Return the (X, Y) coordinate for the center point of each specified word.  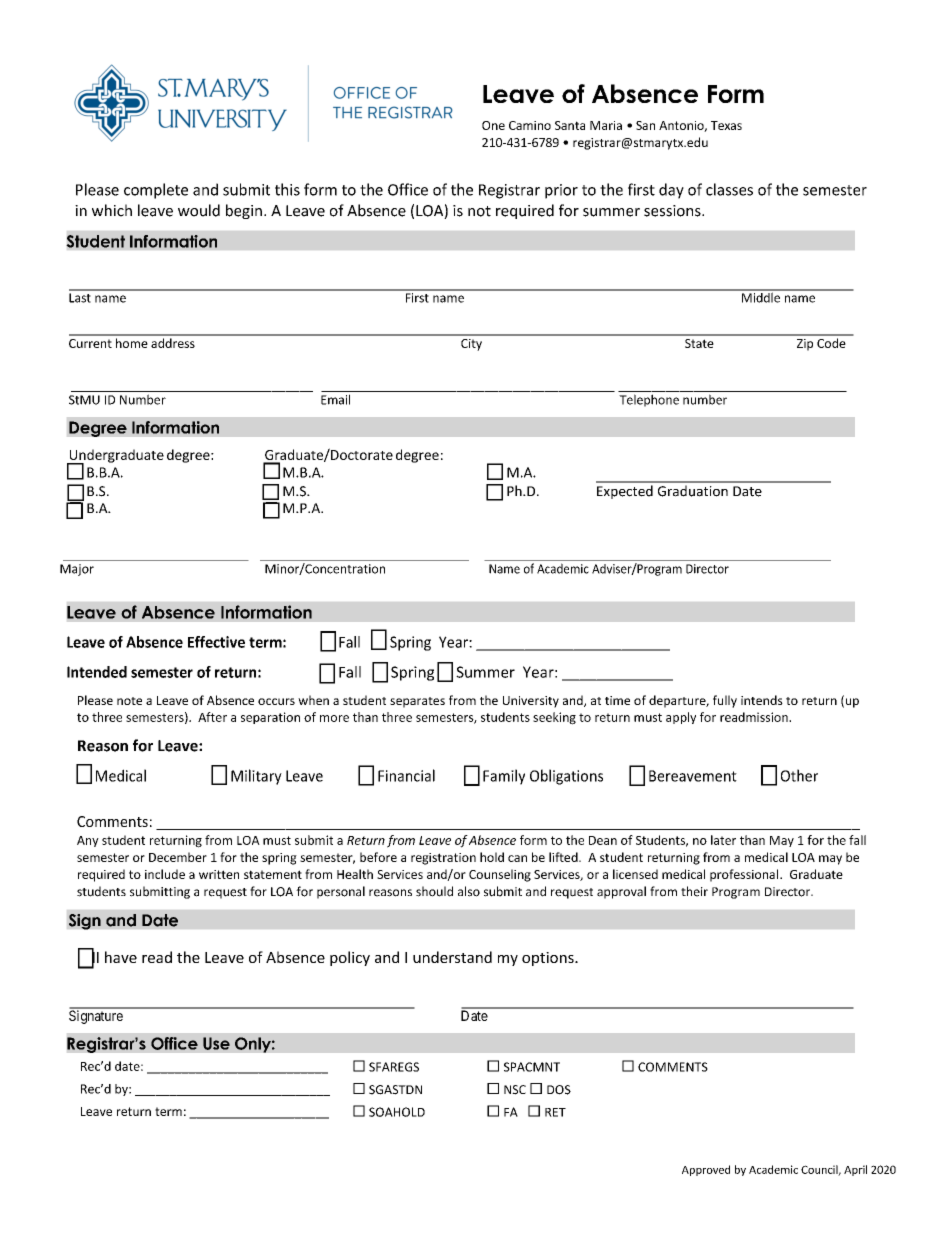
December (178, 857)
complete (156, 191)
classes (729, 189)
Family (504, 777)
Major (77, 570)
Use (216, 1043)
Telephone (649, 400)
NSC (515, 1090)
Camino (530, 125)
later (723, 840)
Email (335, 399)
